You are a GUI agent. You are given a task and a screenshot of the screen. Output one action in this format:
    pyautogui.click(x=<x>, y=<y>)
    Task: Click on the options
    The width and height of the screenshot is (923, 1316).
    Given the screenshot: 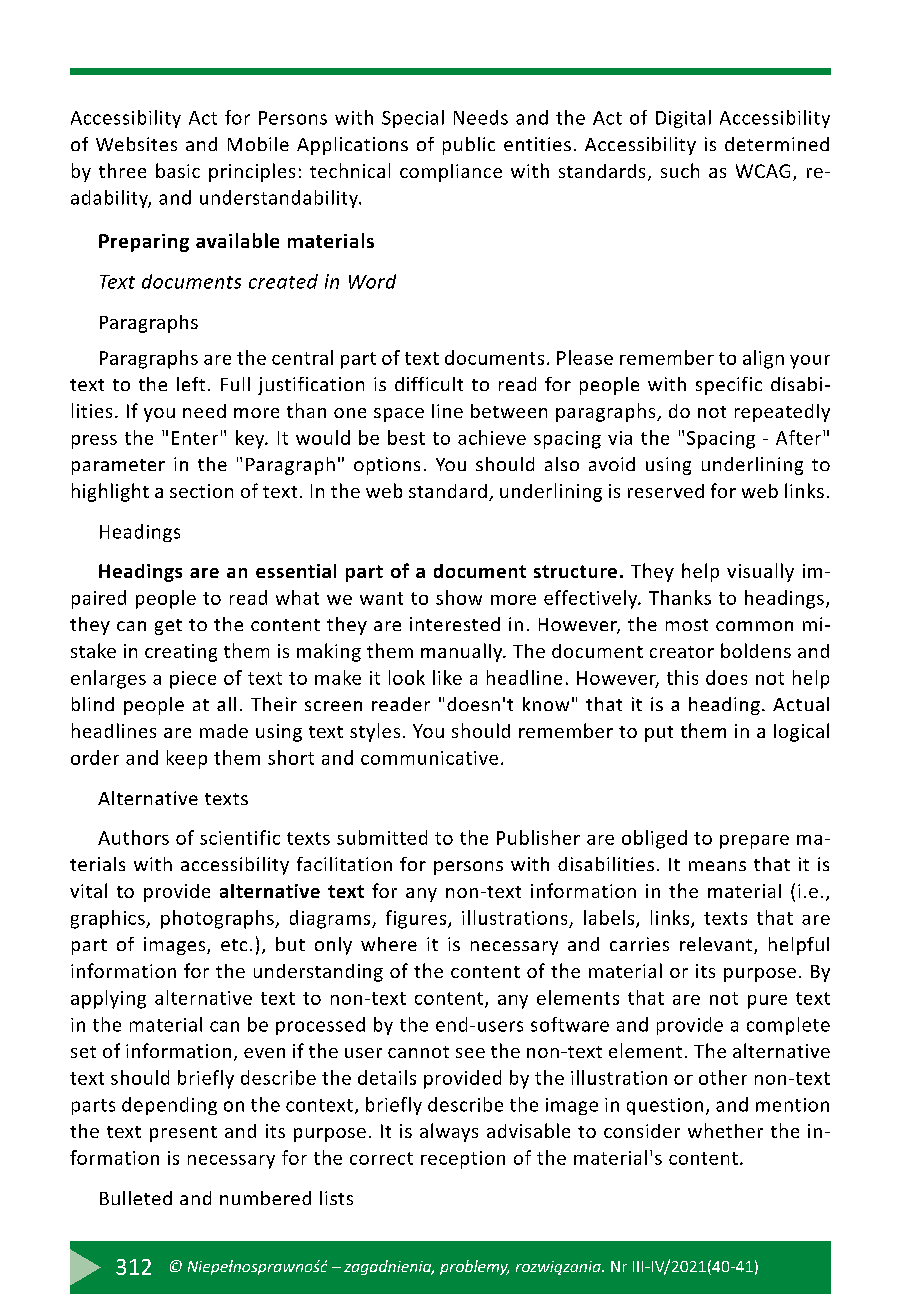 What is the action you would take?
    pyautogui.click(x=387, y=466)
